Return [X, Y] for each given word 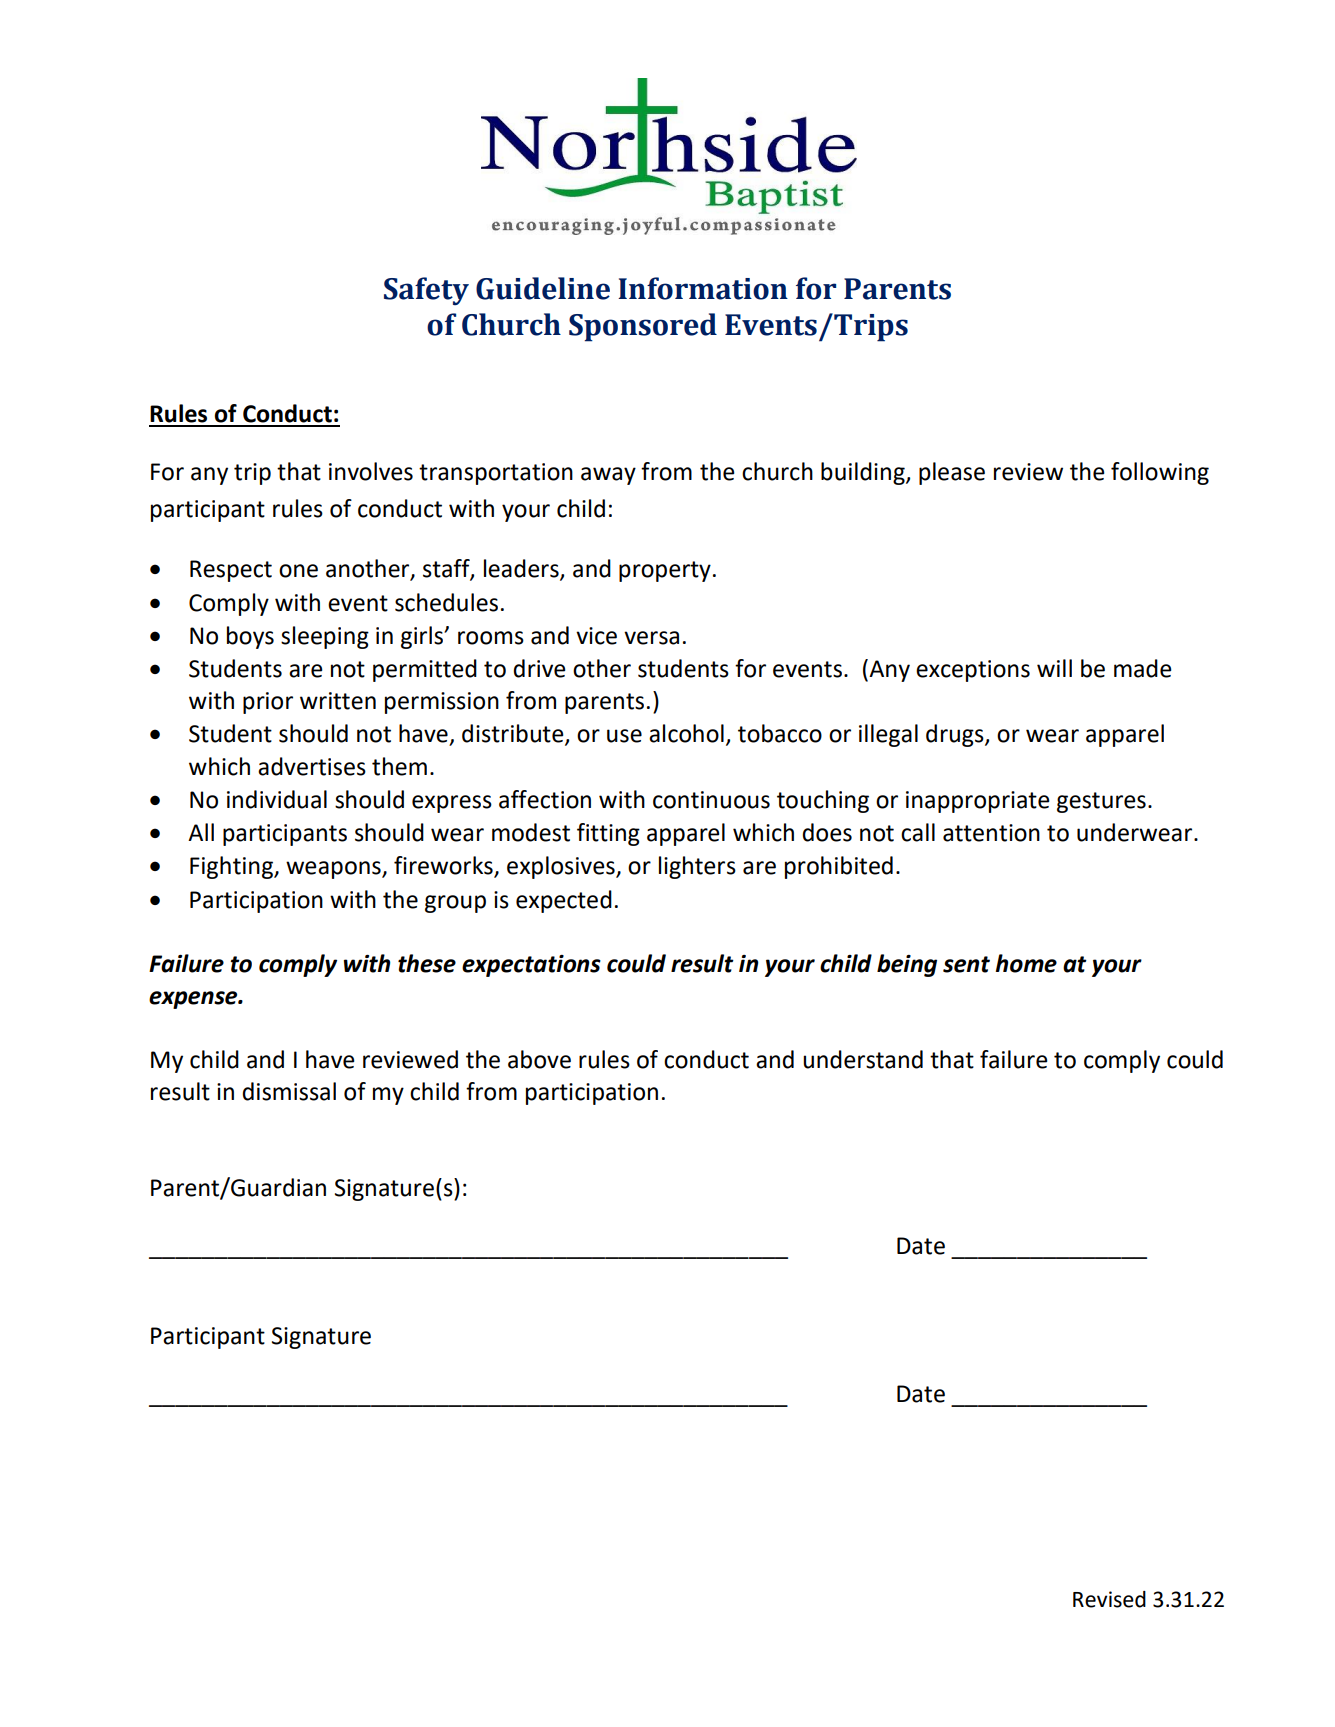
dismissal [289, 1091]
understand [863, 1059]
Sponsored [643, 327]
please [952, 473]
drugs [956, 735]
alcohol [686, 733]
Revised [1109, 1599]
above [539, 1059]
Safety [426, 291]
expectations [531, 966]
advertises [312, 766]
